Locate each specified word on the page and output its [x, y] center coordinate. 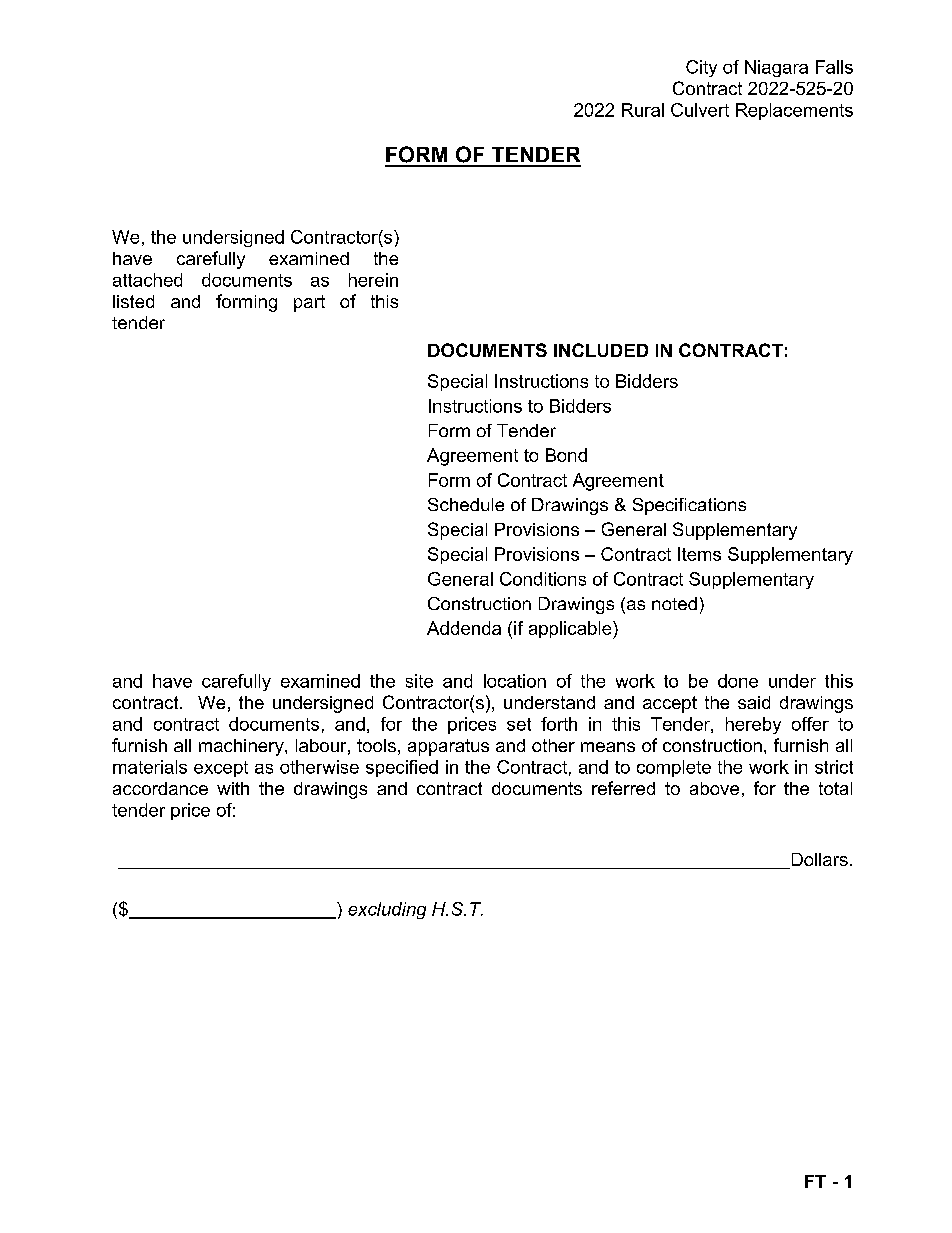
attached [147, 280]
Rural [643, 110]
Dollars [818, 861]
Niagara [776, 68]
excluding [387, 910]
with [233, 788]
